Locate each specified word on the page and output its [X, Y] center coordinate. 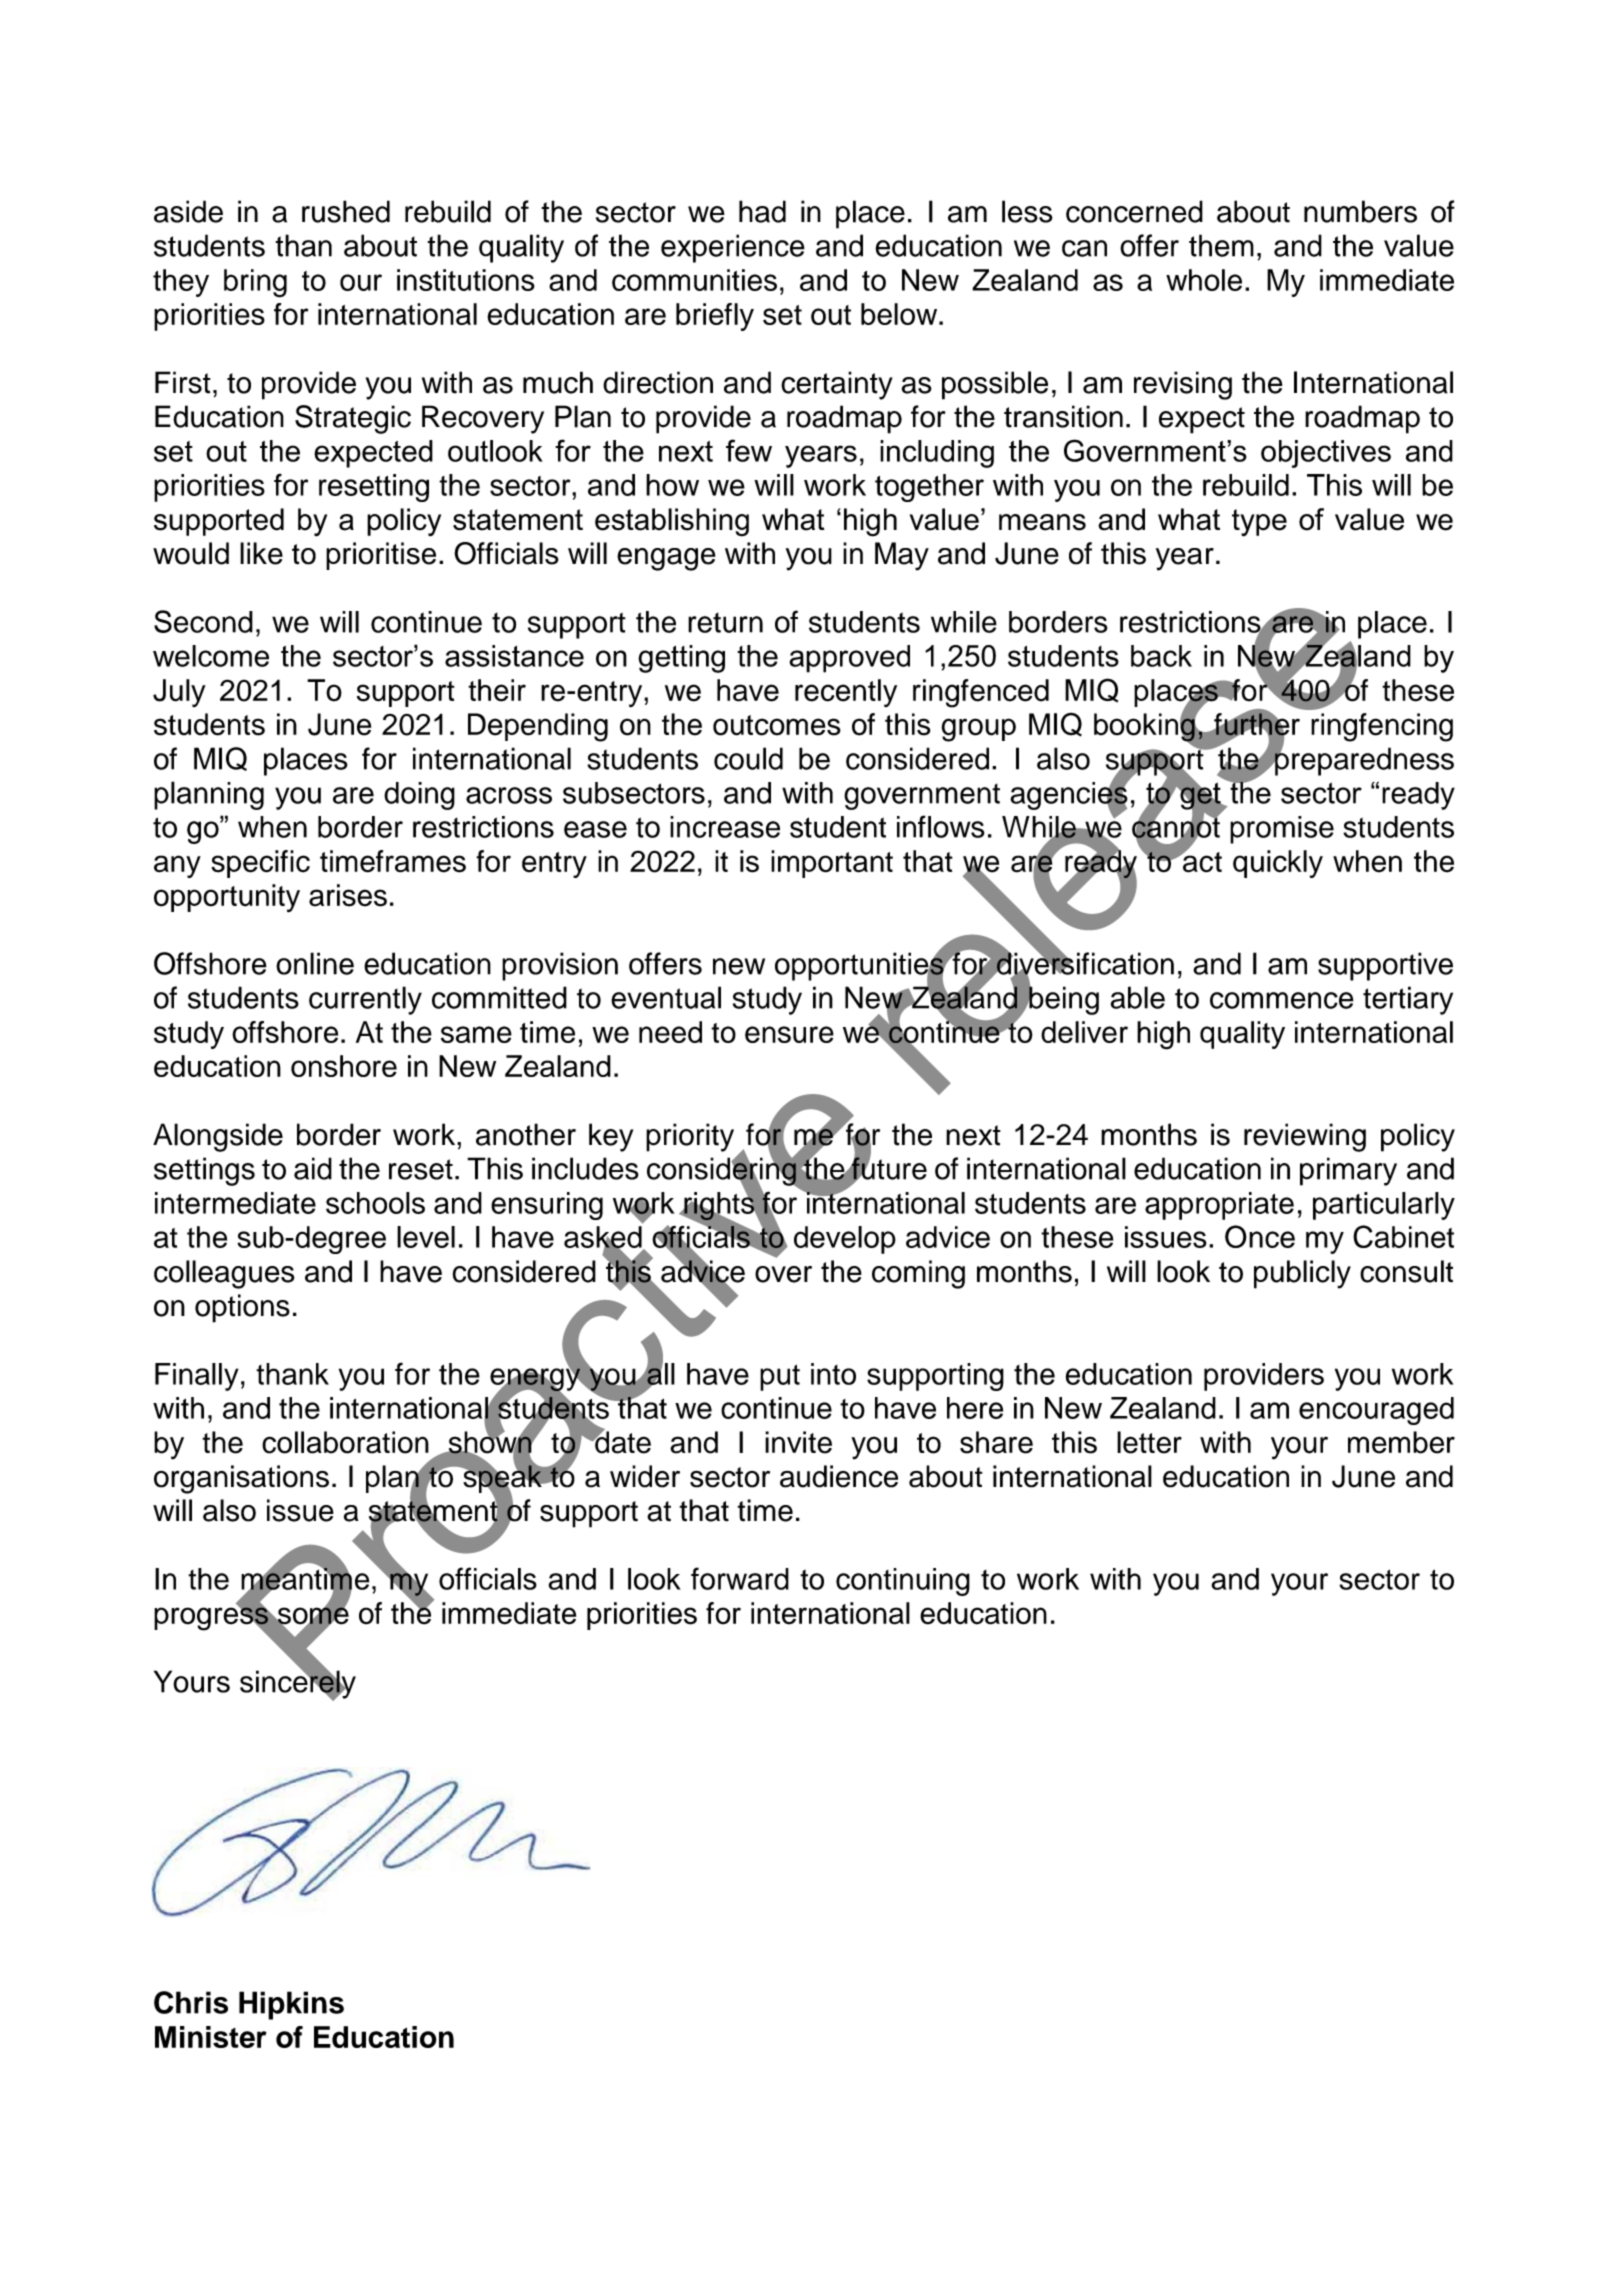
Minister [211, 2037]
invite [798, 1442]
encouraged [1376, 1411]
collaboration [345, 1442]
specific [260, 864]
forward [740, 1578]
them [1221, 245]
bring [255, 283]
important [832, 864]
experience [733, 248]
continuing [903, 1582]
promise [1282, 830]
